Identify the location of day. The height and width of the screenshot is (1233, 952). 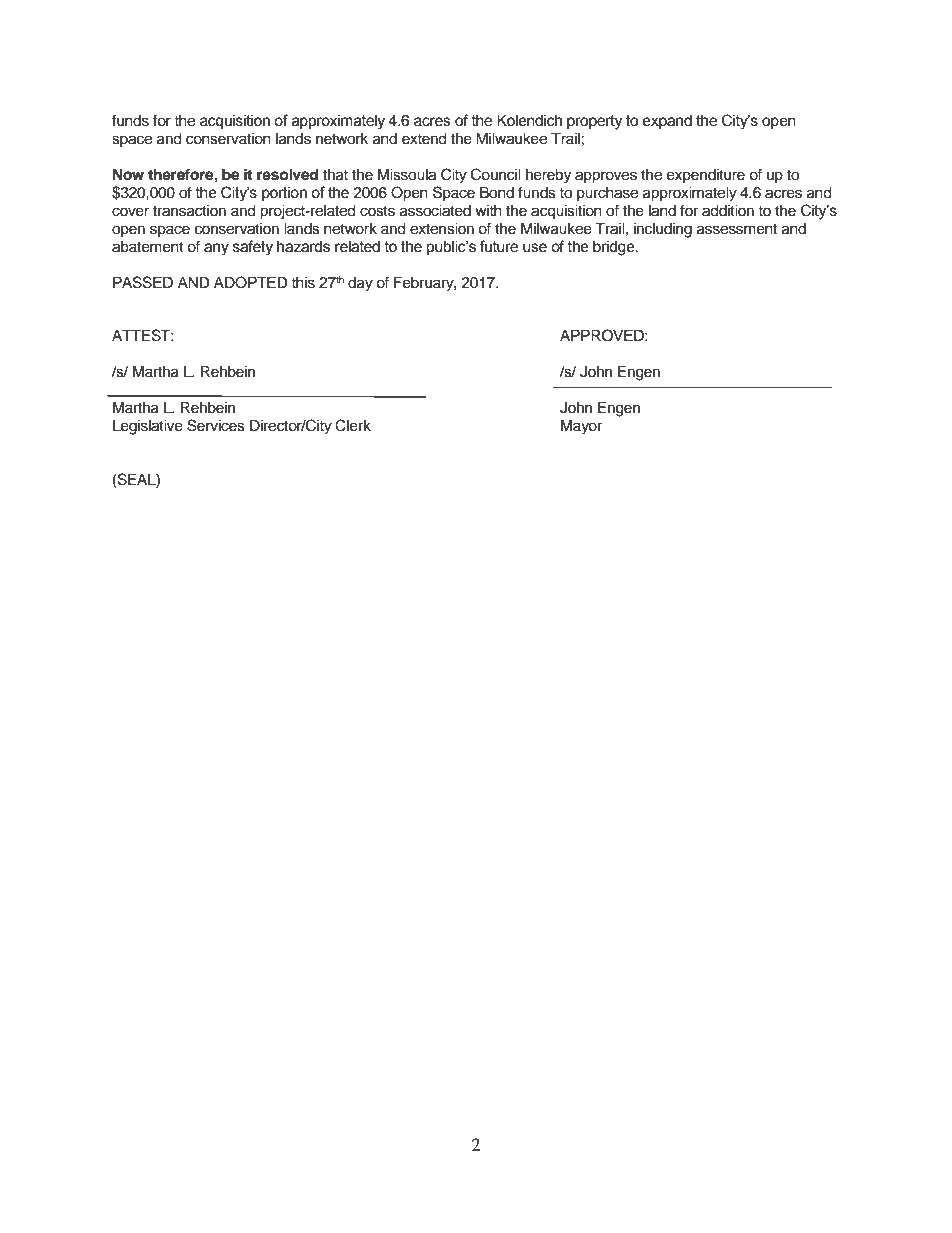
(360, 284).
